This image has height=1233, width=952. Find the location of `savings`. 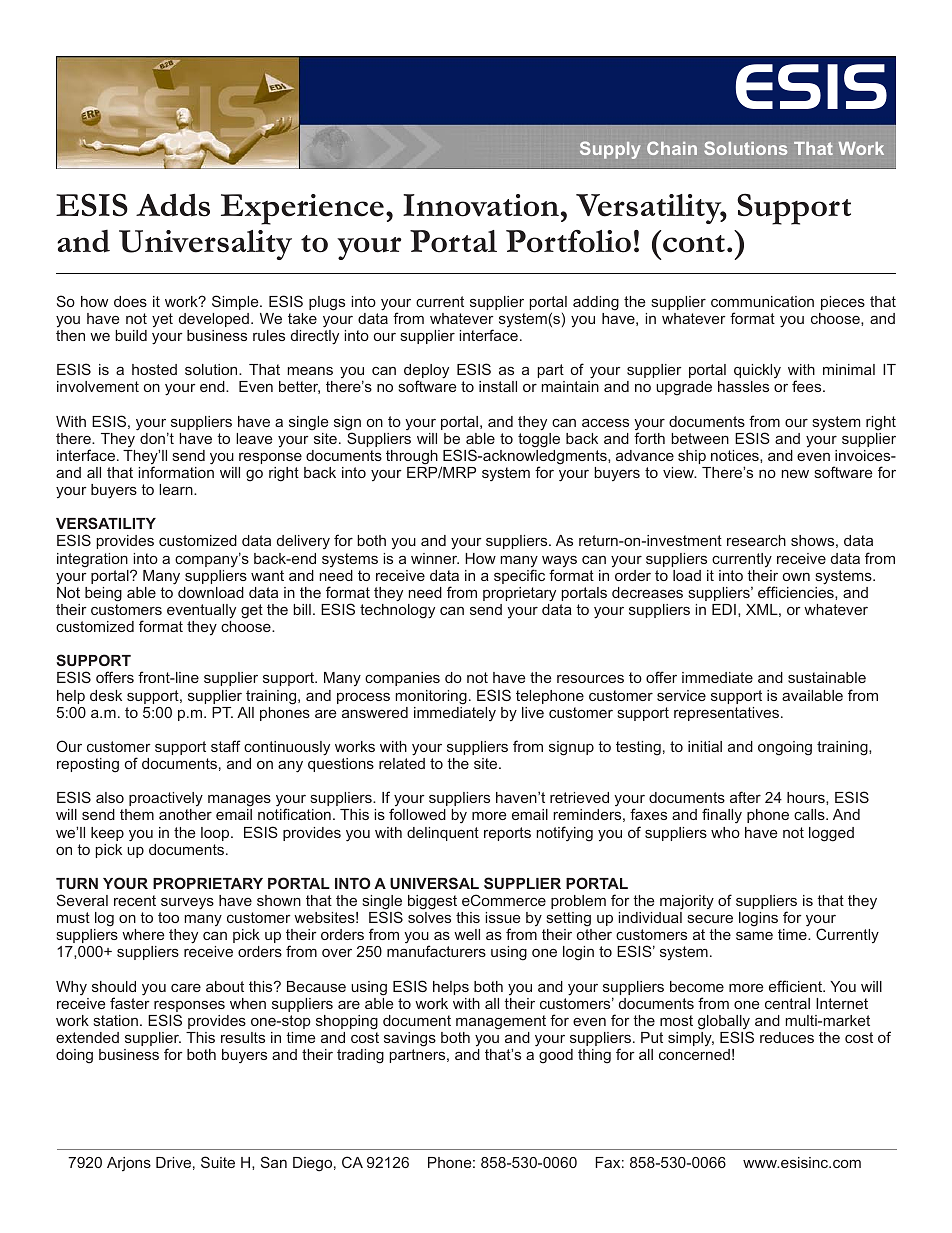

savings is located at coordinates (410, 1039).
